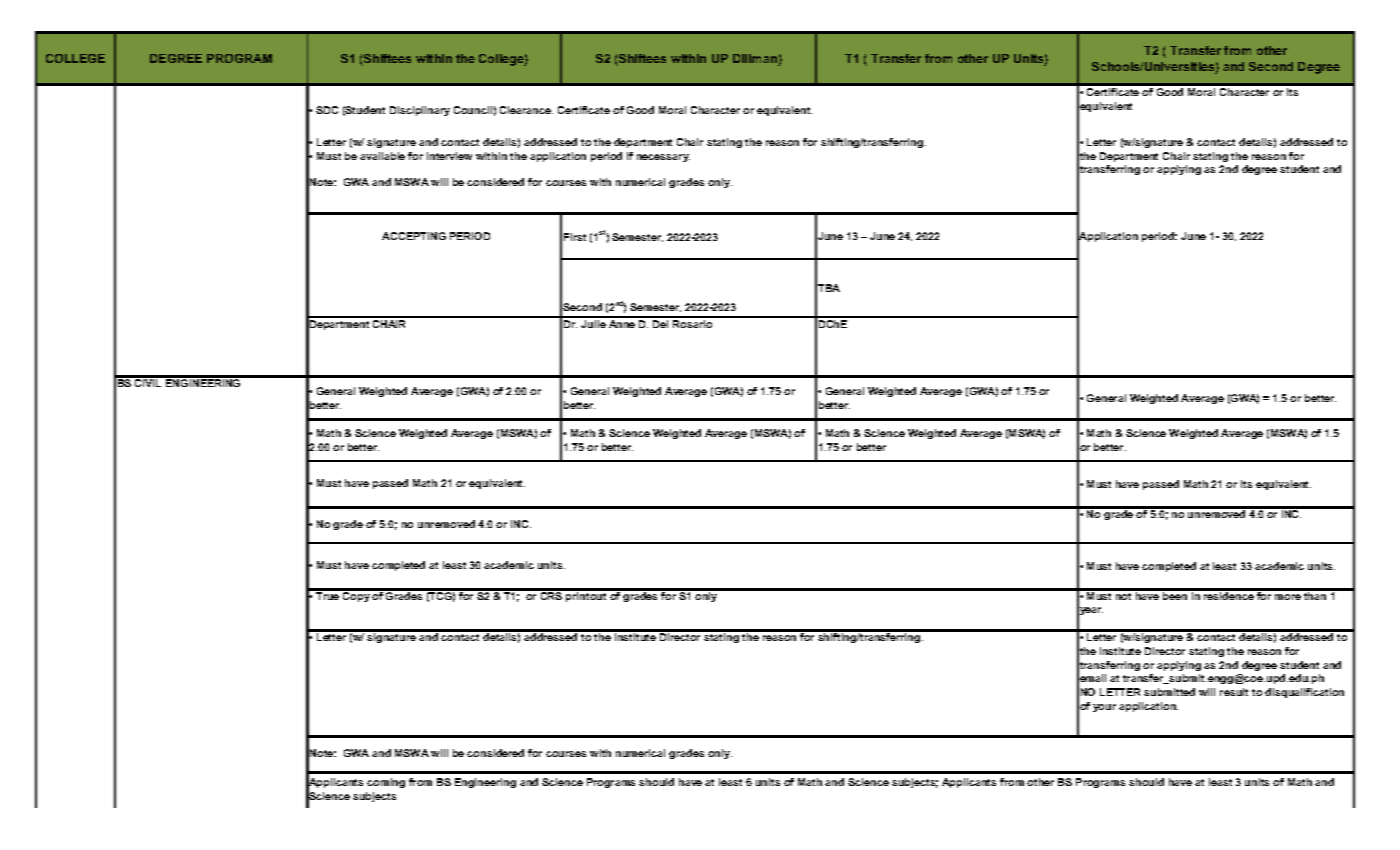  I want to click on coming, so click(386, 783).
